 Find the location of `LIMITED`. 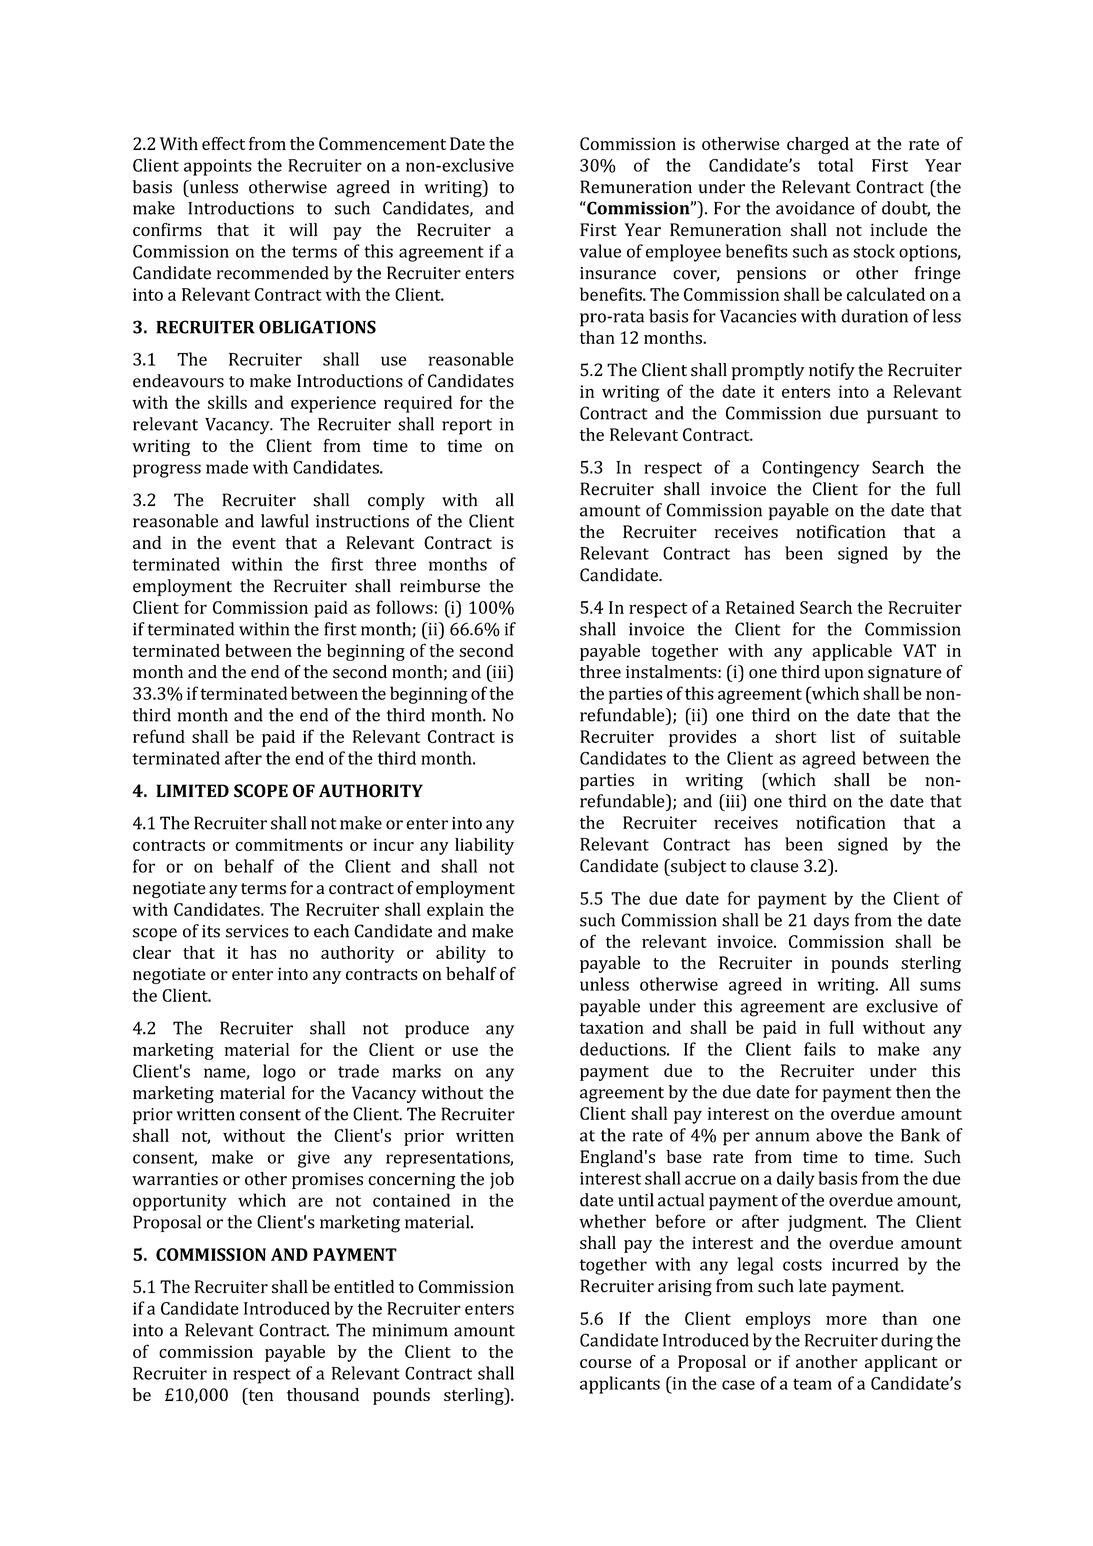

LIMITED is located at coordinates (192, 790).
